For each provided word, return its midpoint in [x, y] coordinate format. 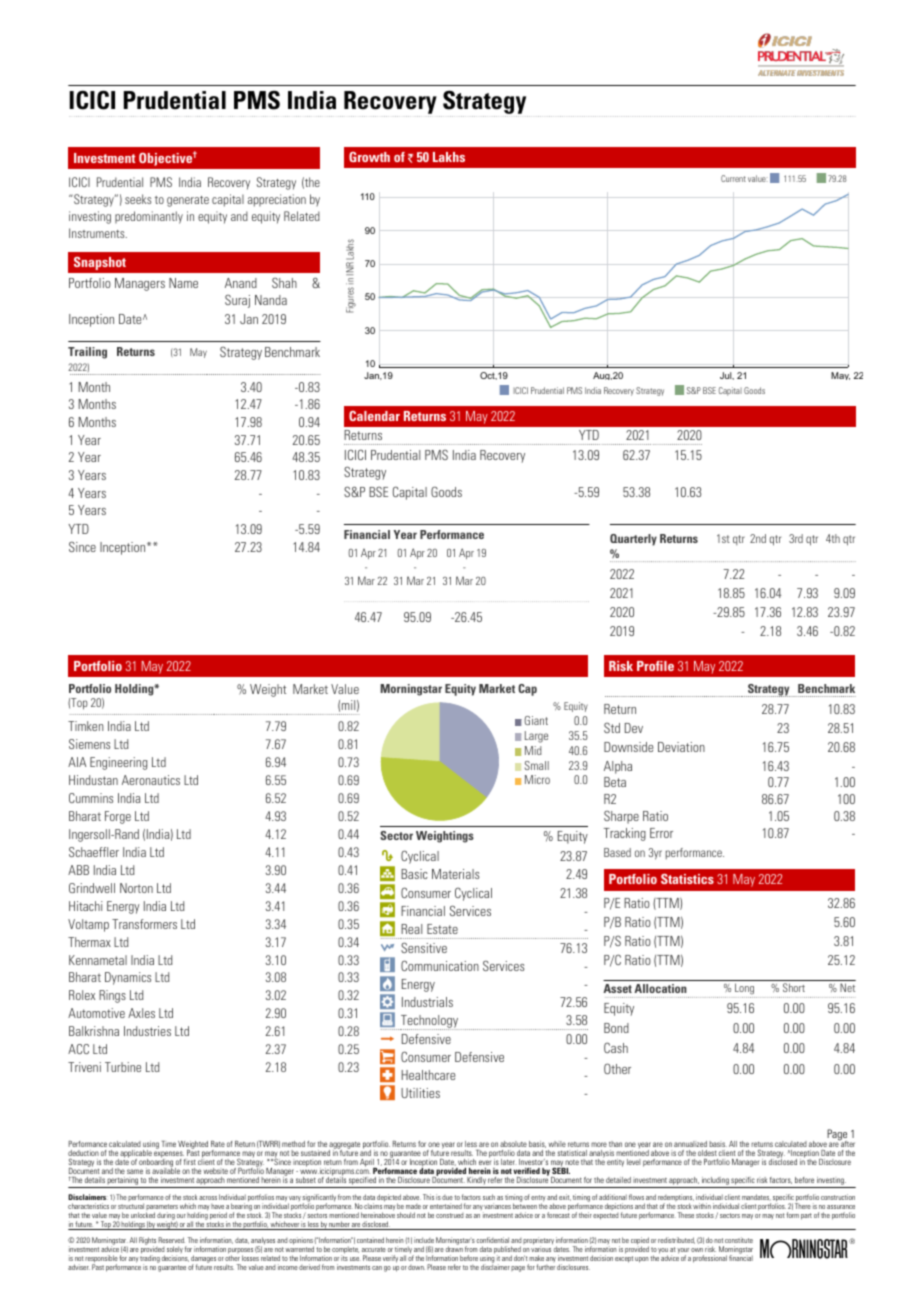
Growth [369, 157]
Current [733, 178]
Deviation [681, 747]
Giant [536, 720]
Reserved [171, 1240]
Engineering [118, 763]
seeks [138, 199]
